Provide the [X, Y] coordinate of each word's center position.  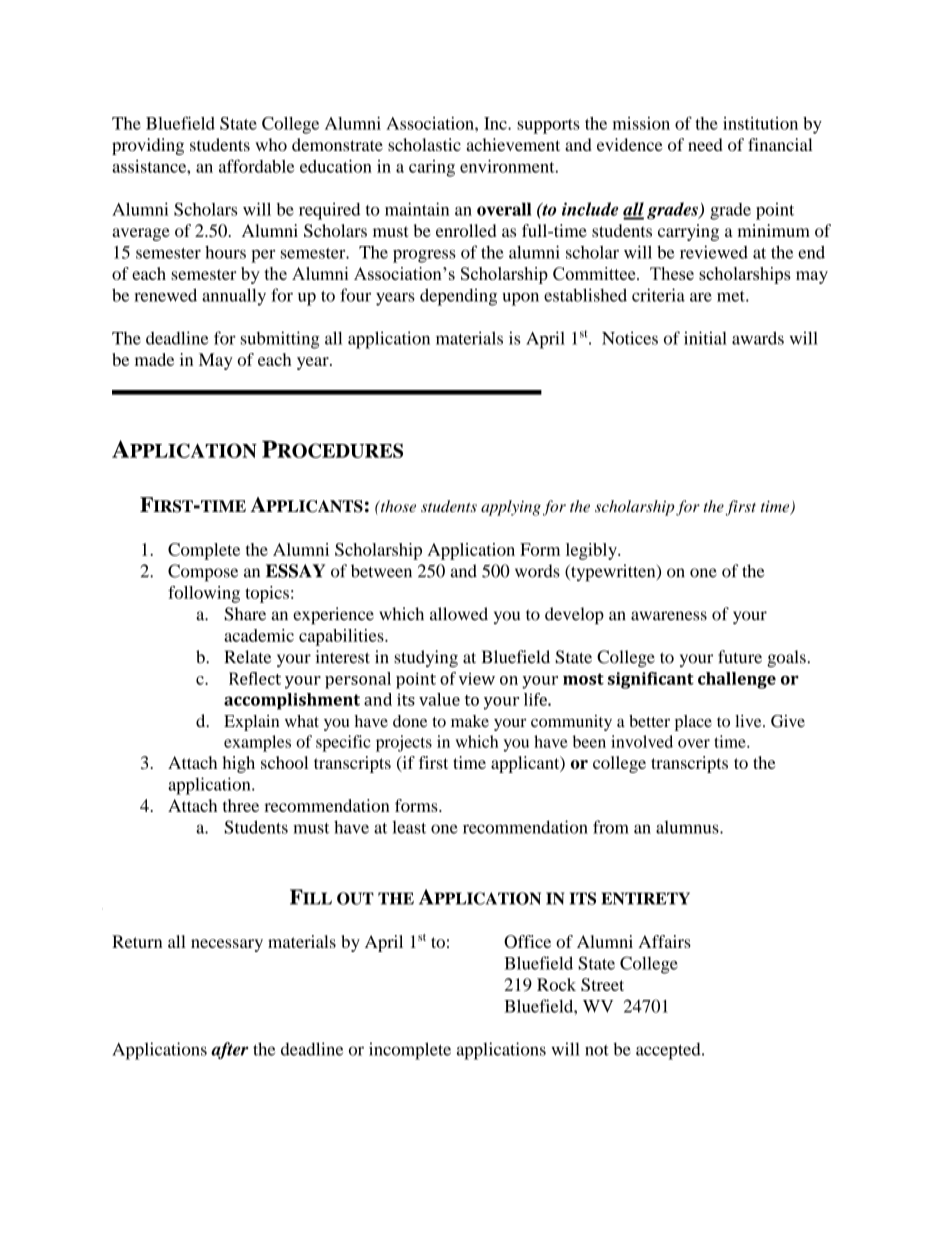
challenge [737, 680]
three [241, 805]
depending [458, 297]
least [409, 827]
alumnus [688, 827]
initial [705, 338]
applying [511, 508]
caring [432, 168]
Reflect [255, 678]
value [439, 699]
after [229, 1050]
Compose [203, 573]
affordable [256, 166]
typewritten [613, 573]
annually [234, 297]
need [705, 144]
